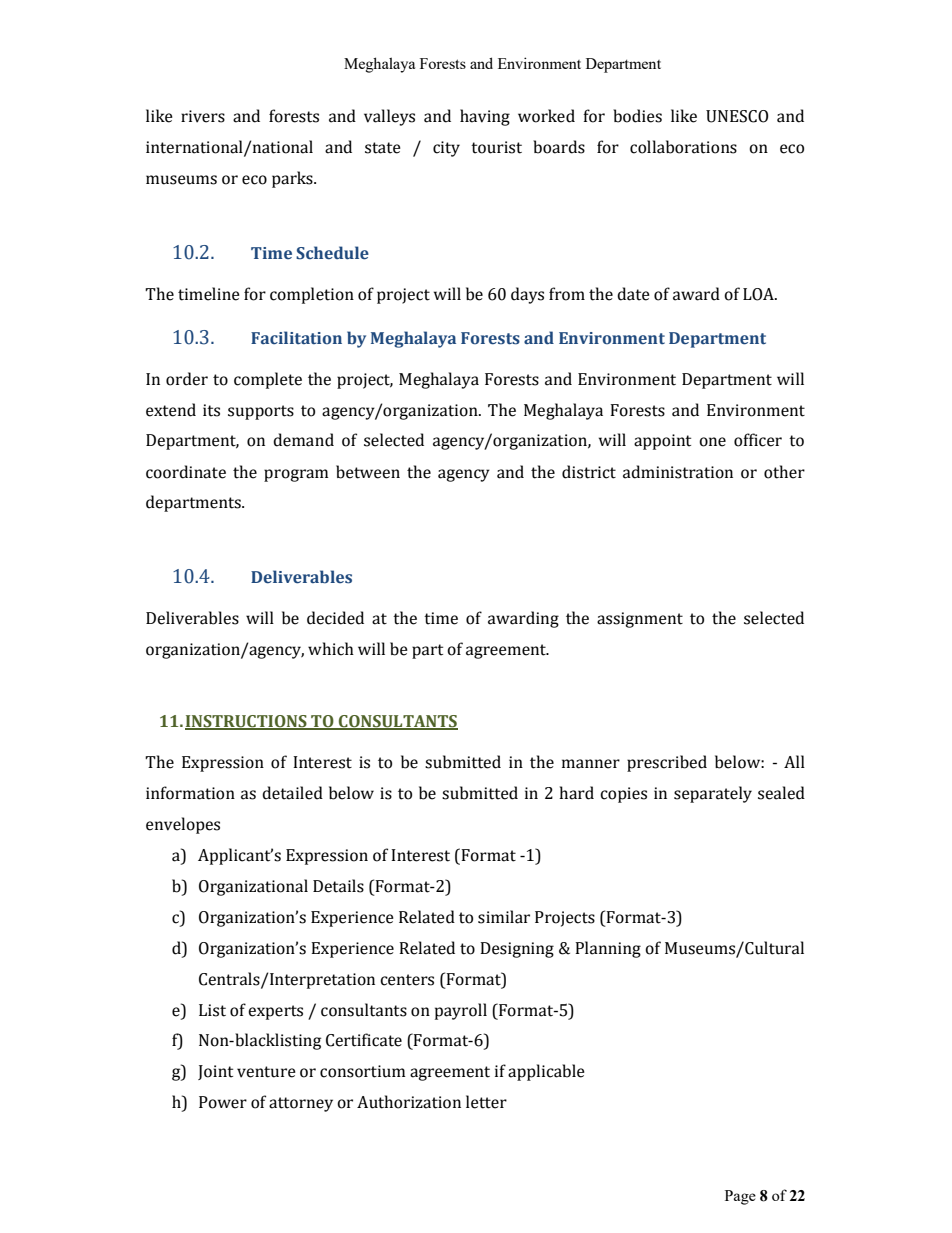 This image has width=952, height=1233. I want to click on decided, so click(335, 618).
